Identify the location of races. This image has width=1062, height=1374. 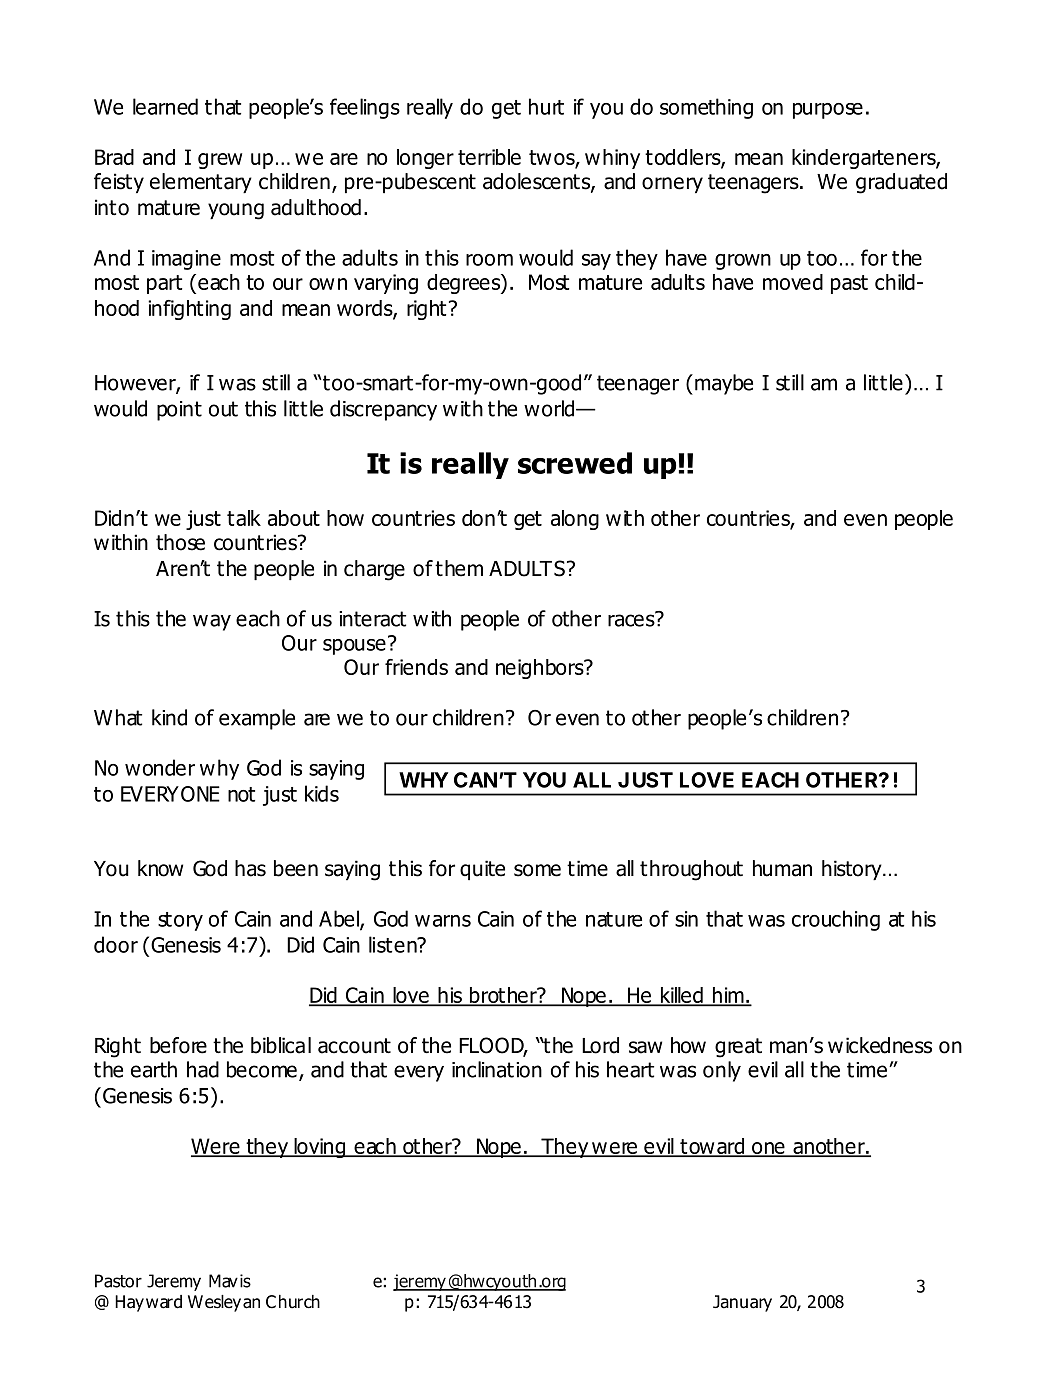
(632, 619).
